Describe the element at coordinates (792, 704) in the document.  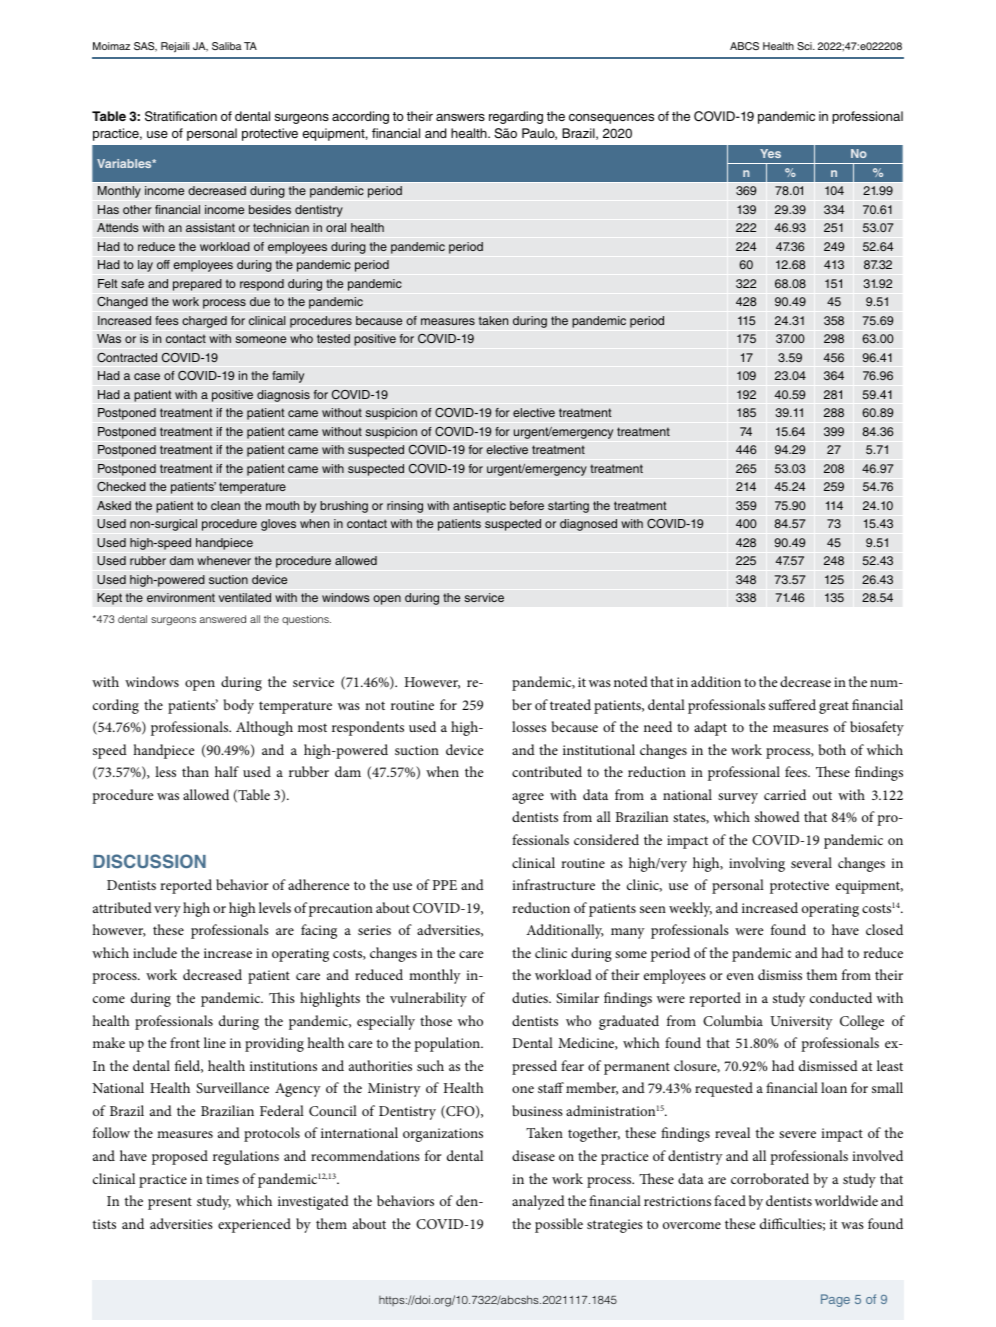
I see `suffered` at that location.
